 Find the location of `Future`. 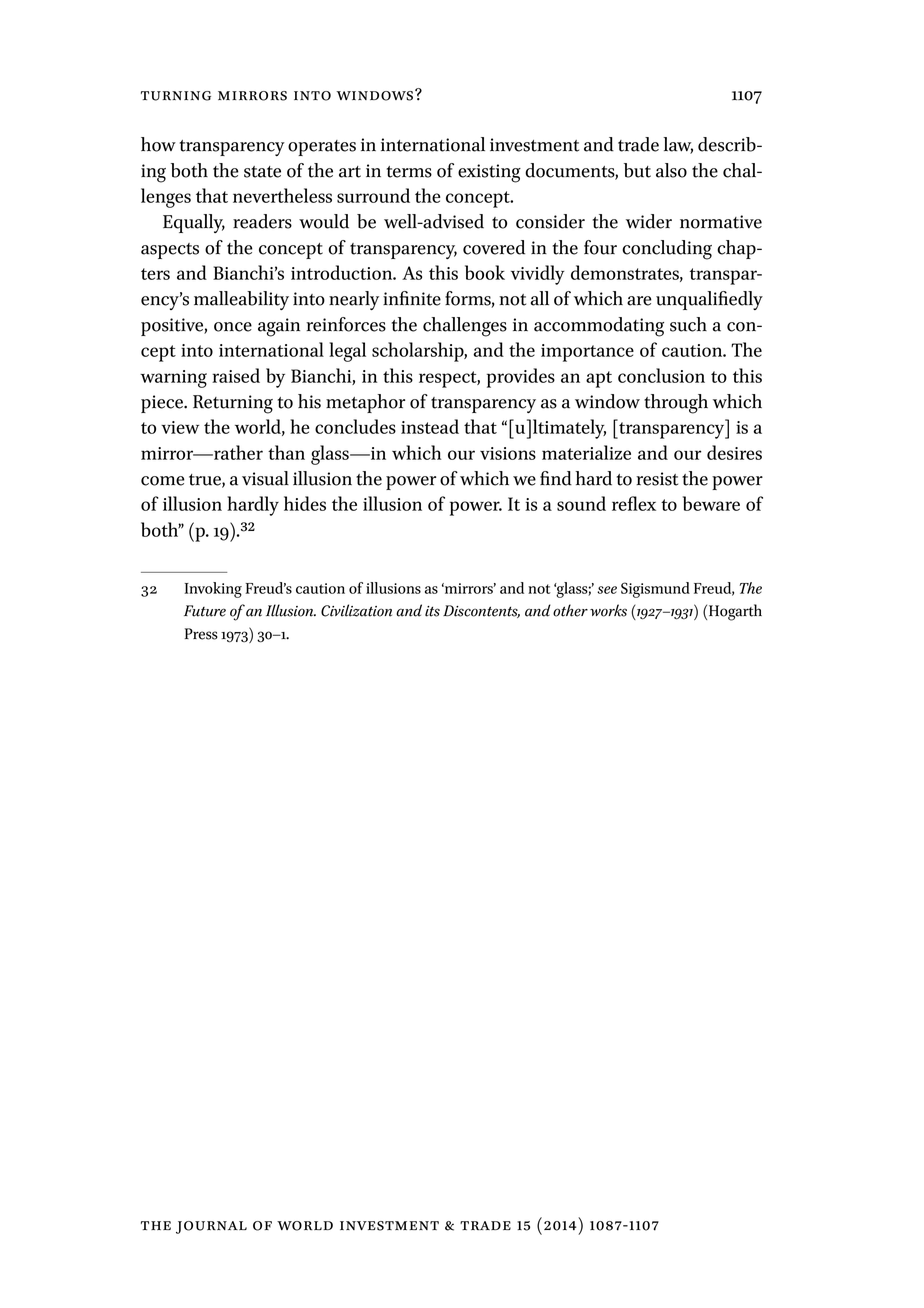

Future is located at coordinates (205, 611).
